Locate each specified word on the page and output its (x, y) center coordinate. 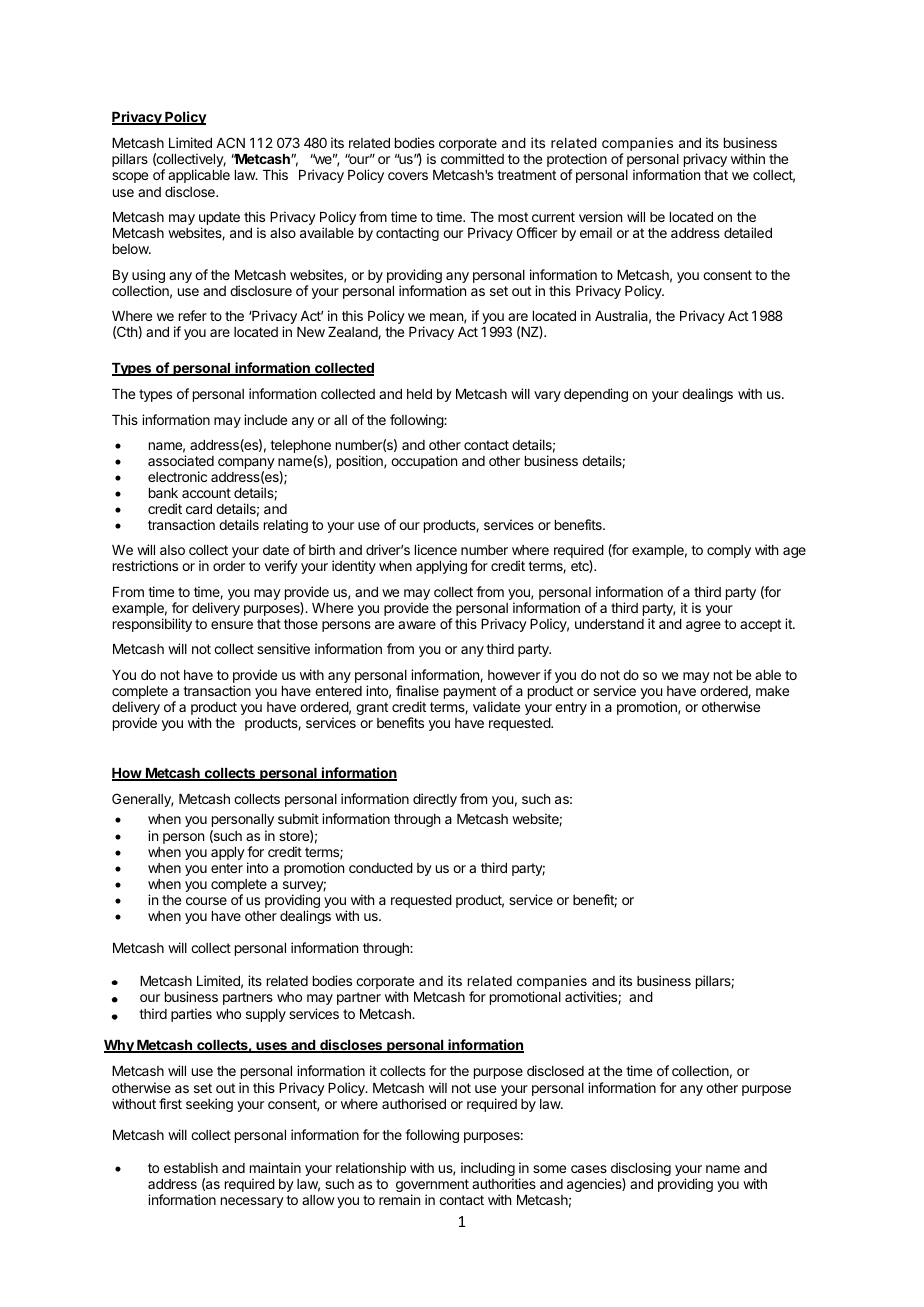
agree (703, 626)
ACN (230, 142)
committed (472, 158)
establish (191, 1167)
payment (470, 694)
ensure (232, 625)
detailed (748, 232)
